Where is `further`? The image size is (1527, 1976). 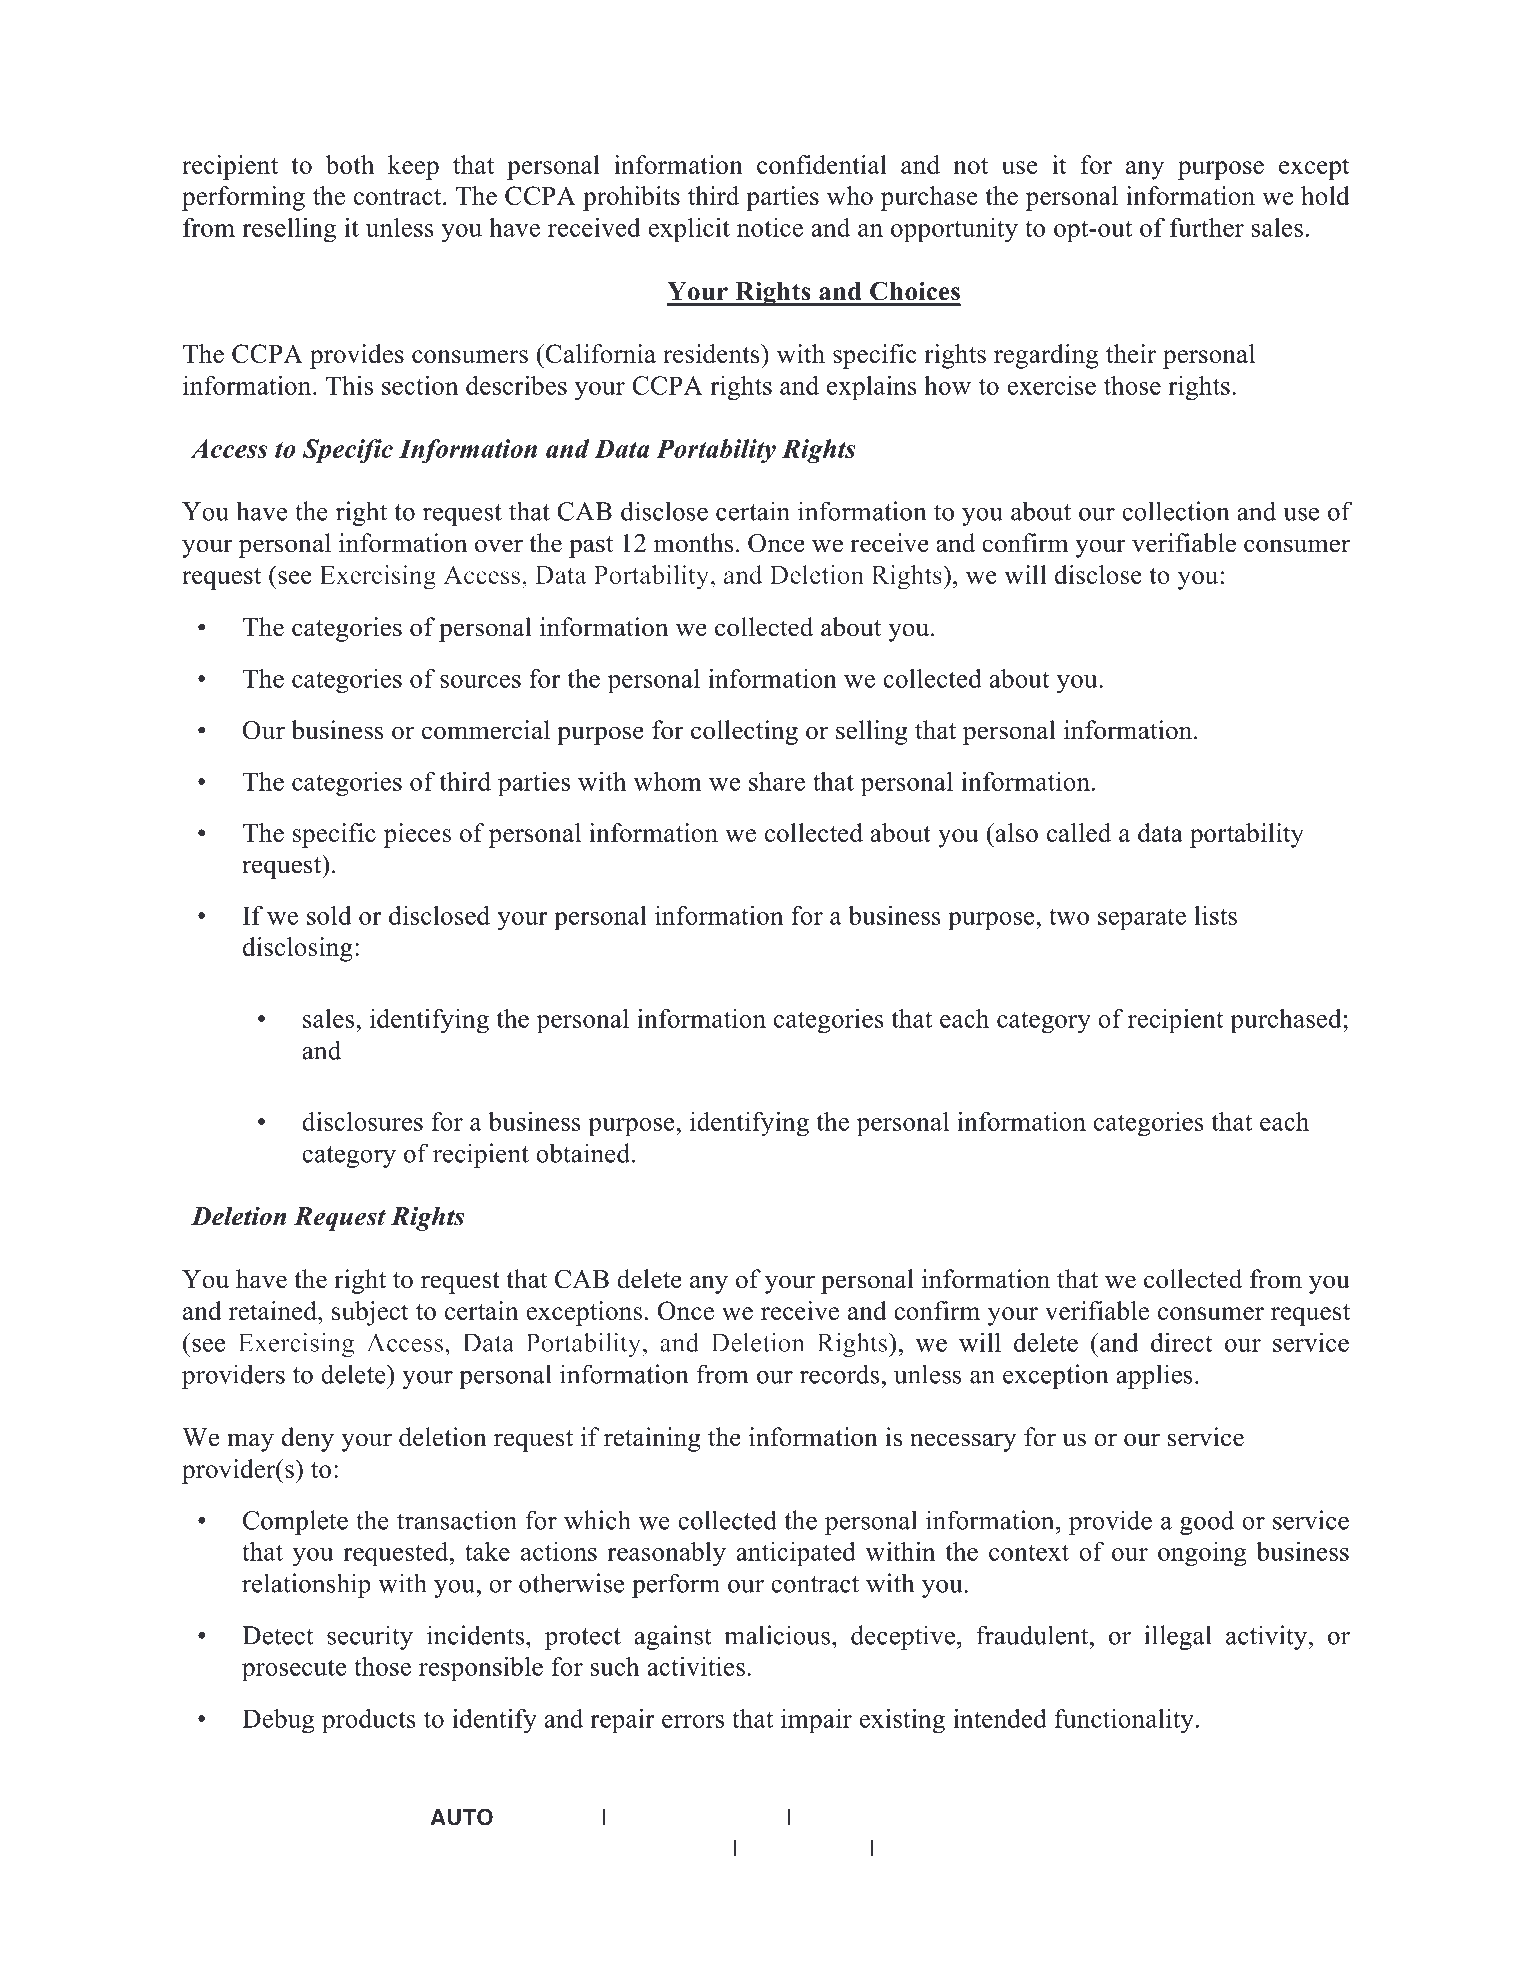 further is located at coordinates (1207, 227).
